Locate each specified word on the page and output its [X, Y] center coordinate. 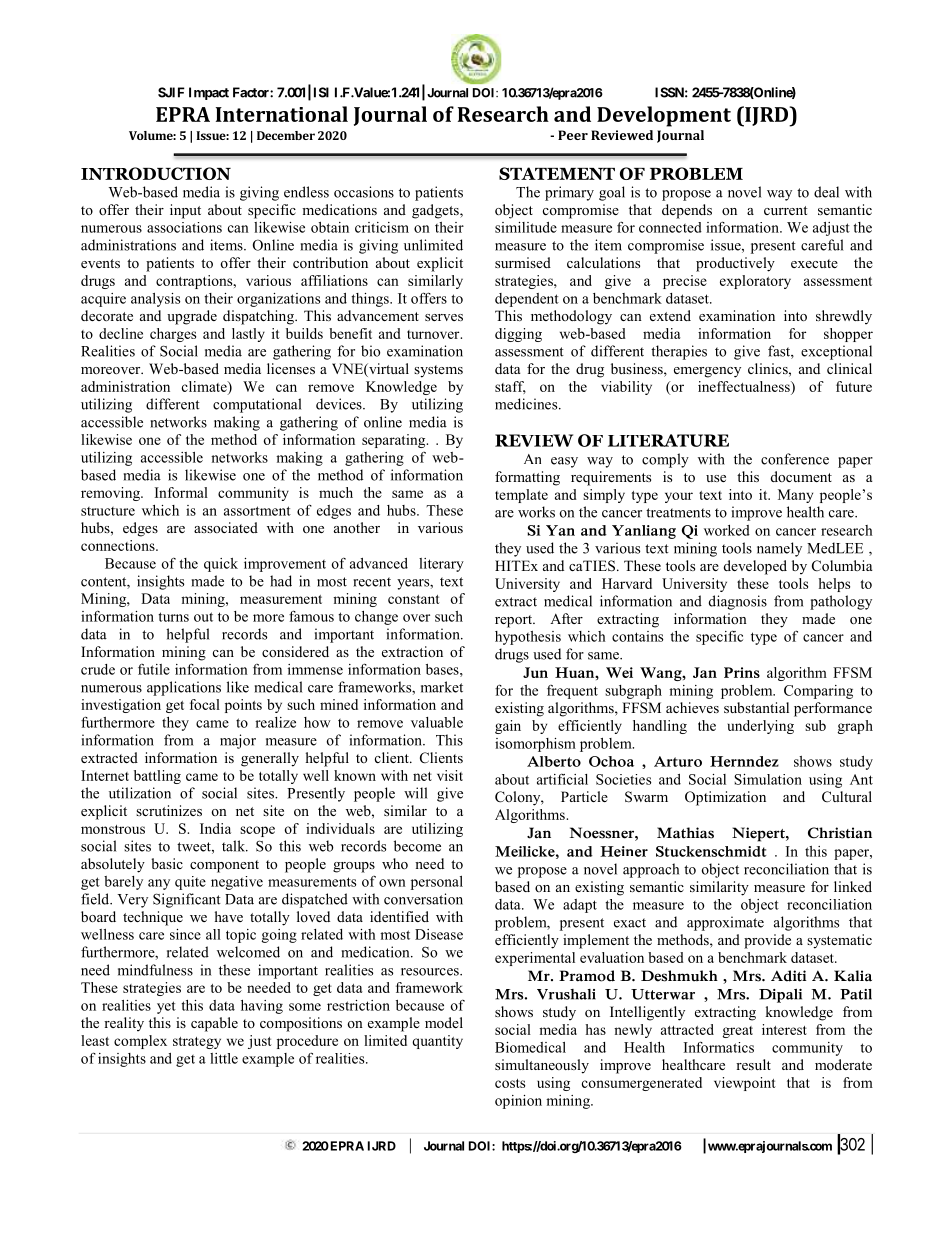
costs [510, 1083]
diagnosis [738, 602]
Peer [573, 135]
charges [173, 335]
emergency [707, 372]
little [224, 1058]
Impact [209, 93]
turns [173, 617]
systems [438, 371]
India [215, 828]
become [417, 846]
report [515, 621]
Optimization [725, 798]
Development [664, 116]
